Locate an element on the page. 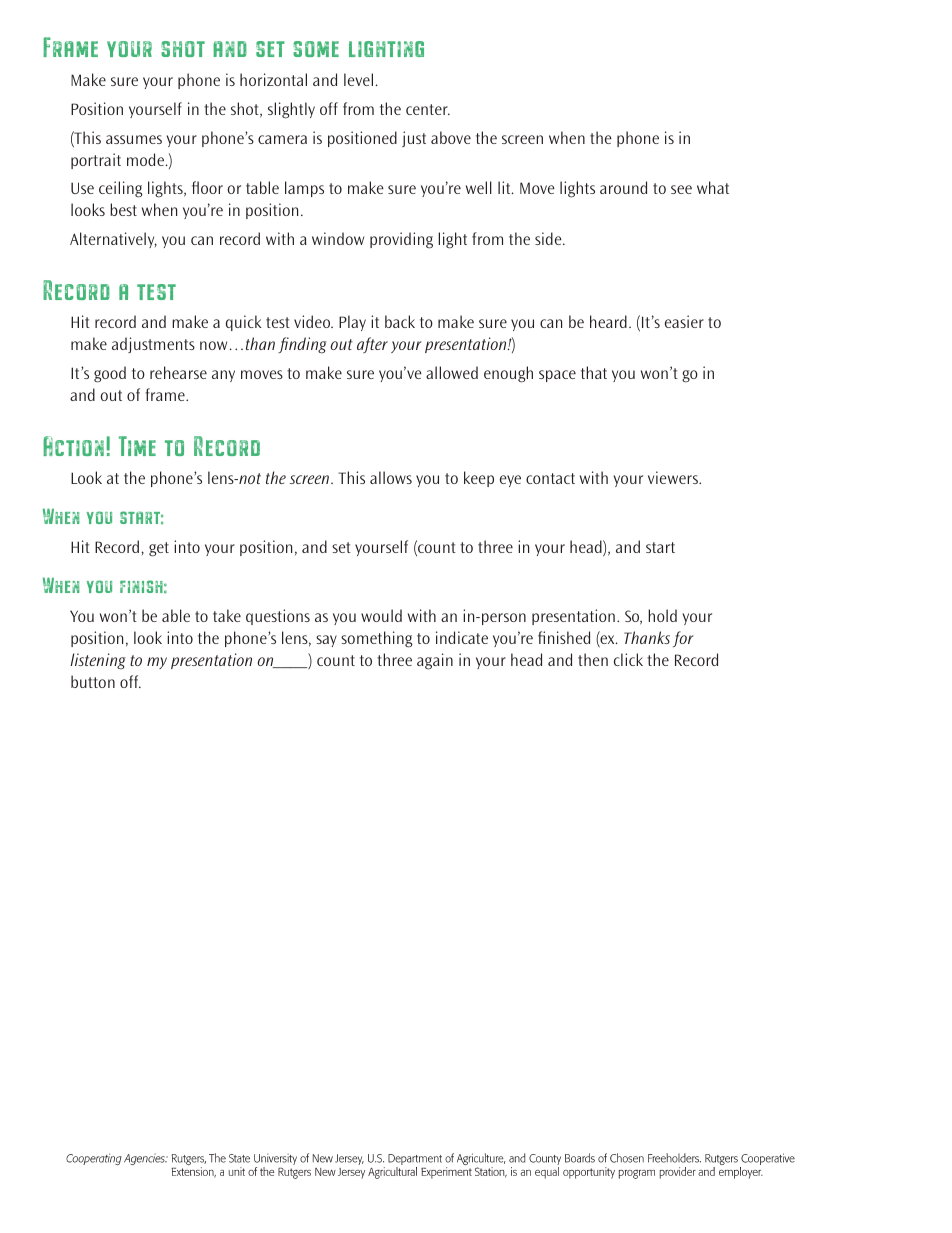 The width and height of the image is (952, 1233). listening is located at coordinates (97, 661).
